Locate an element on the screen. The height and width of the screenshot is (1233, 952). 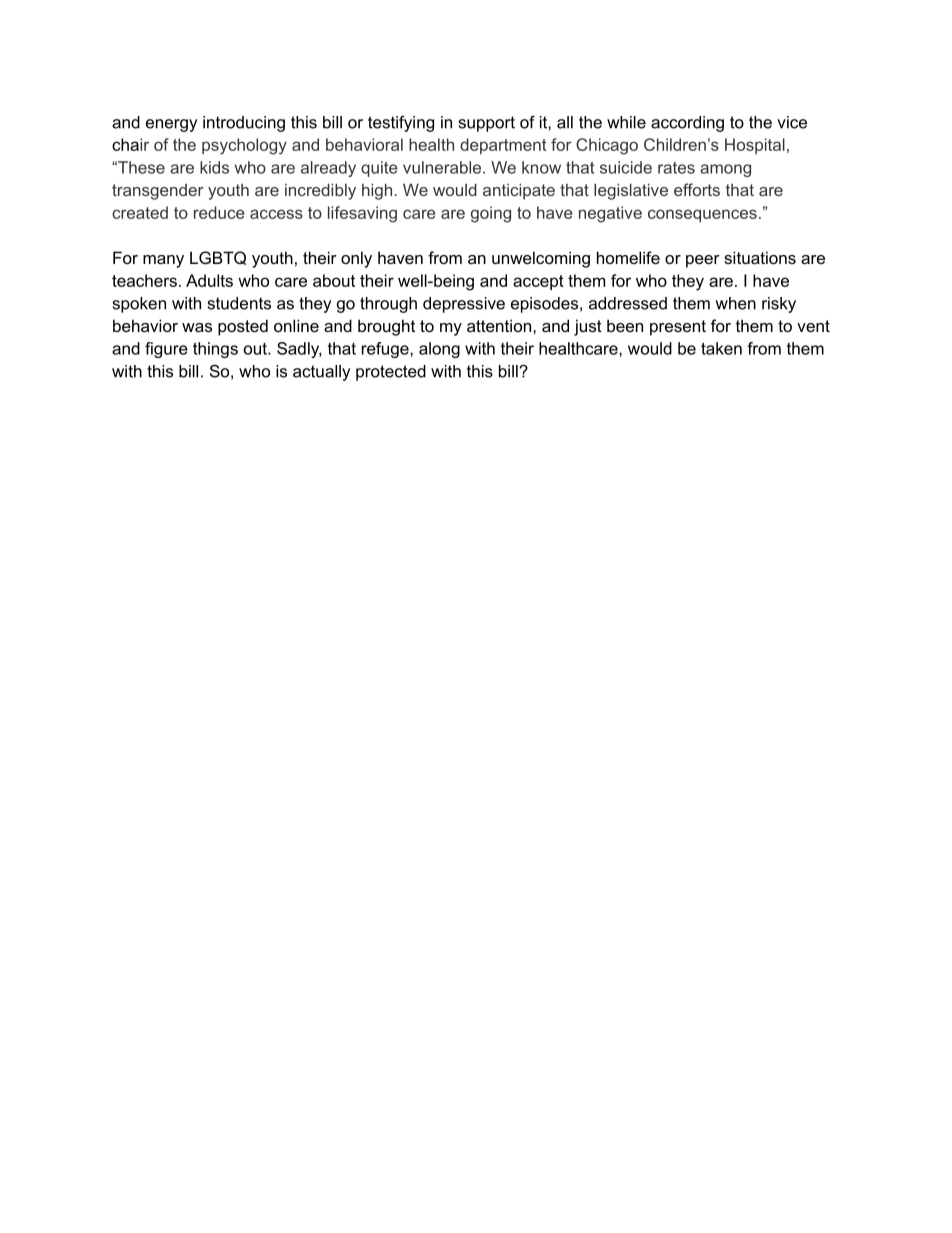
when is located at coordinates (735, 303).
